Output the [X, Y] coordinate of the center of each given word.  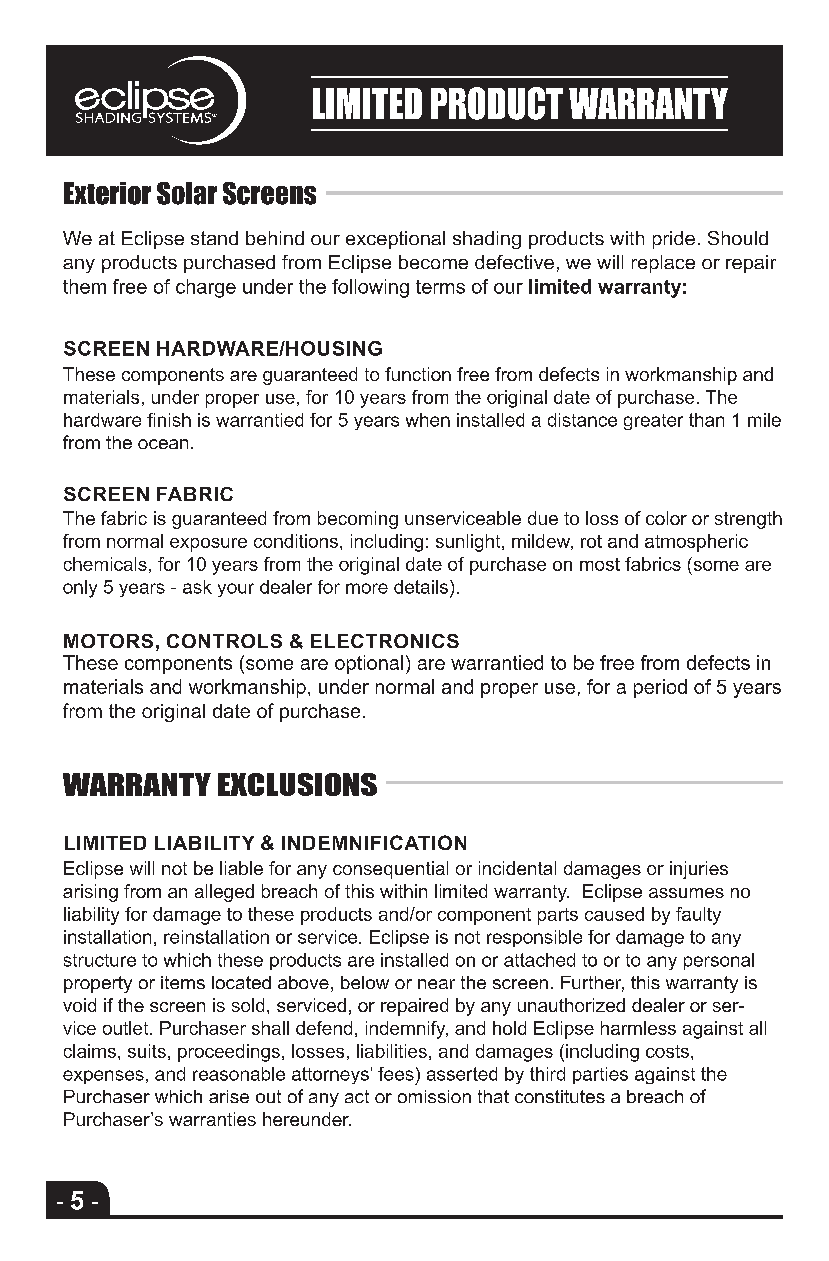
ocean [163, 444]
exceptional [395, 240]
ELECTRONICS [385, 641]
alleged [224, 893]
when [428, 420]
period [660, 688]
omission [434, 1096]
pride [674, 240]
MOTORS [108, 641]
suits [147, 1051]
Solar [187, 193]
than [706, 420]
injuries [699, 870]
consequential [390, 870]
